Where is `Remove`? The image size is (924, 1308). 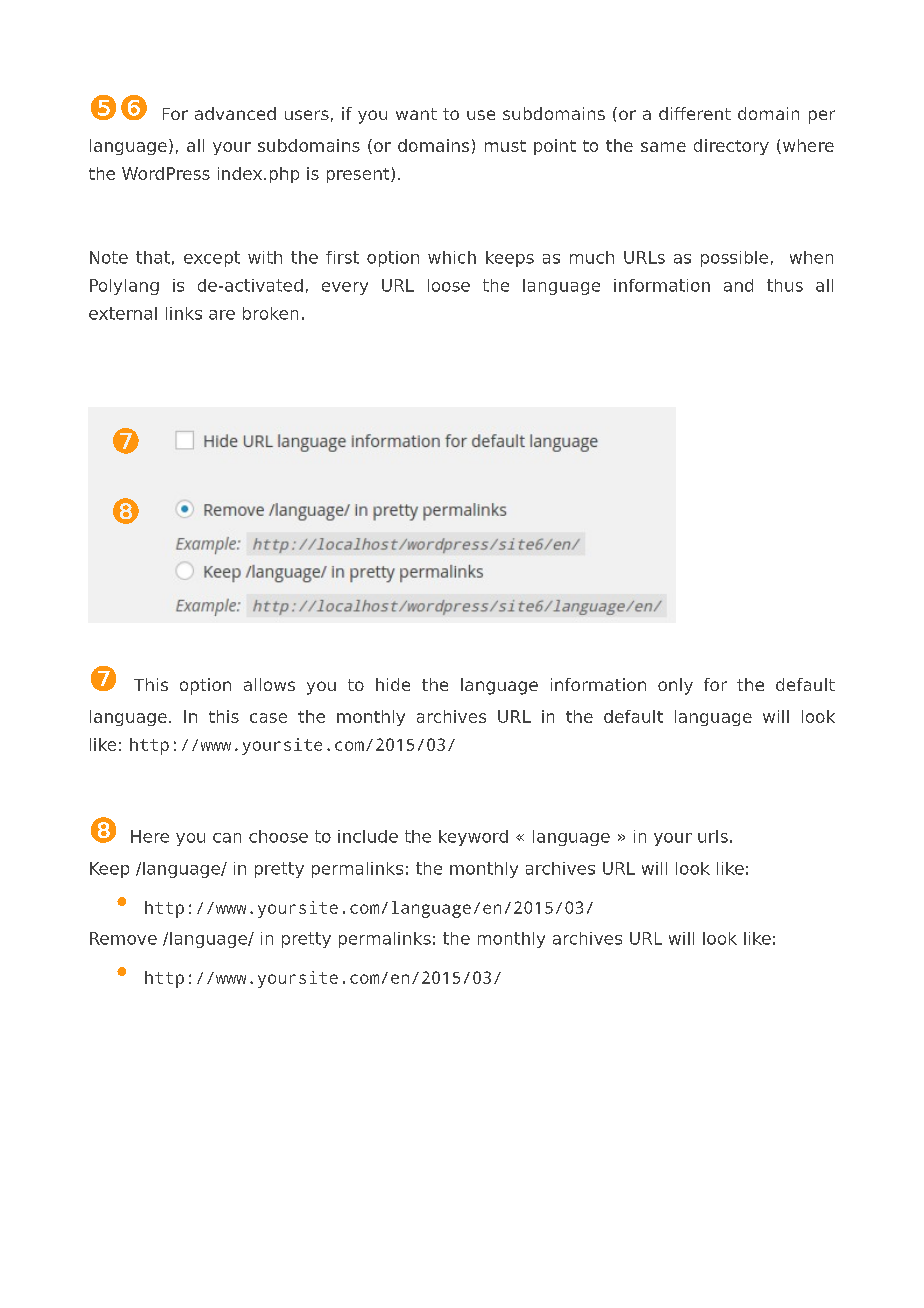 Remove is located at coordinates (123, 938).
